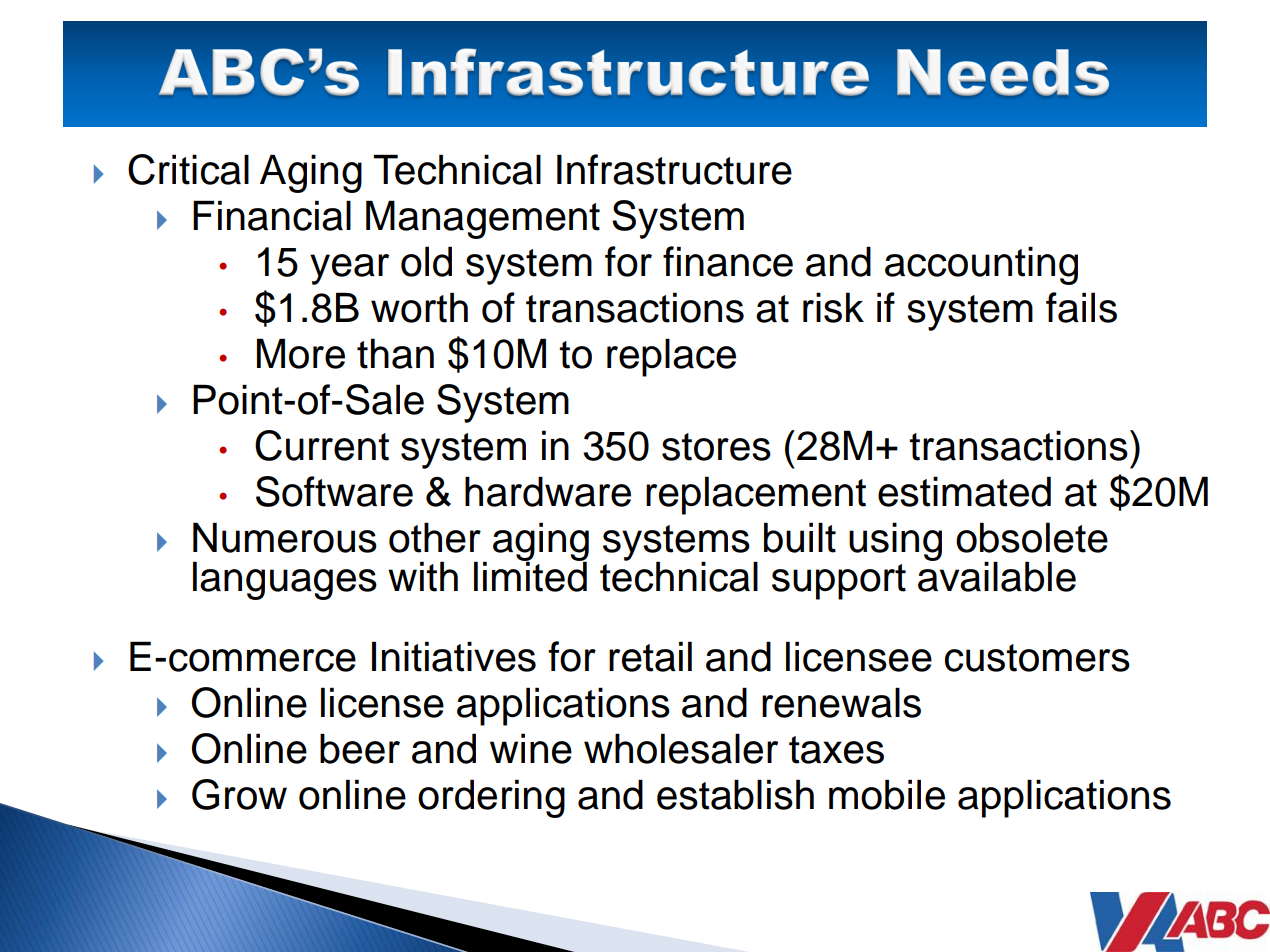 The width and height of the screenshot is (1270, 952). Describe the element at coordinates (964, 491) in the screenshot. I see `estimated` at that location.
